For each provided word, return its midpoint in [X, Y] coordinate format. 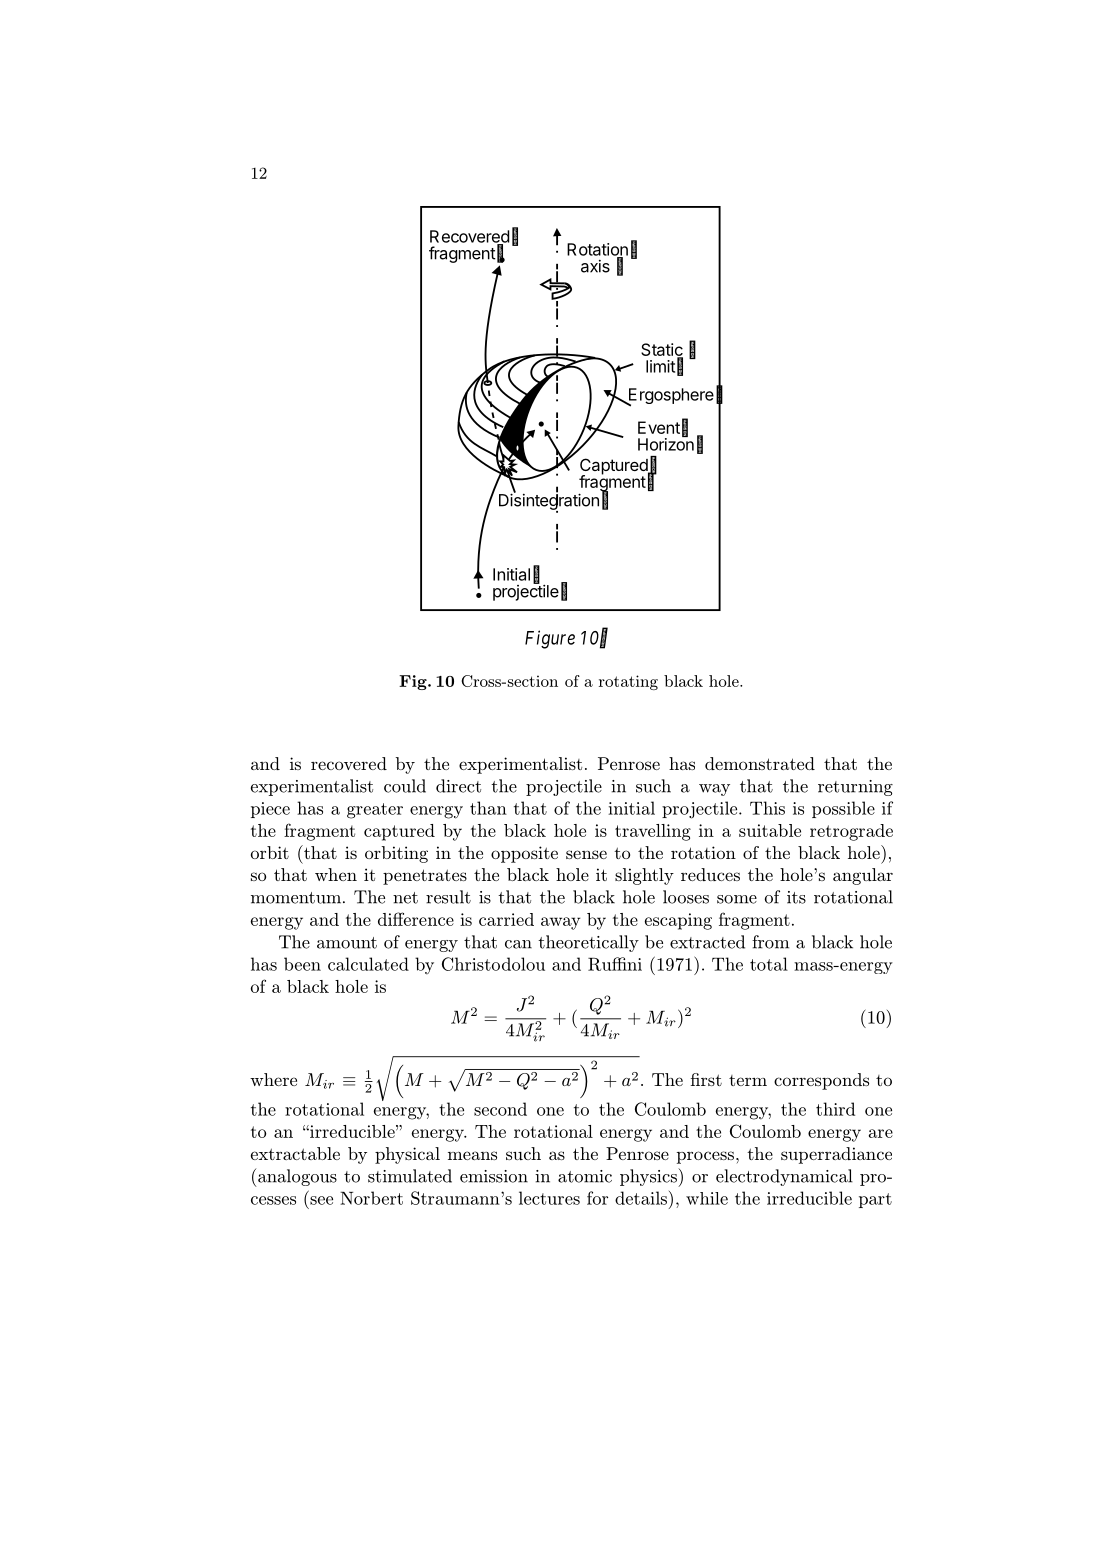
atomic [585, 1176]
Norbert [371, 1198]
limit [660, 366]
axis [595, 266]
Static [662, 351]
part [875, 1200]
